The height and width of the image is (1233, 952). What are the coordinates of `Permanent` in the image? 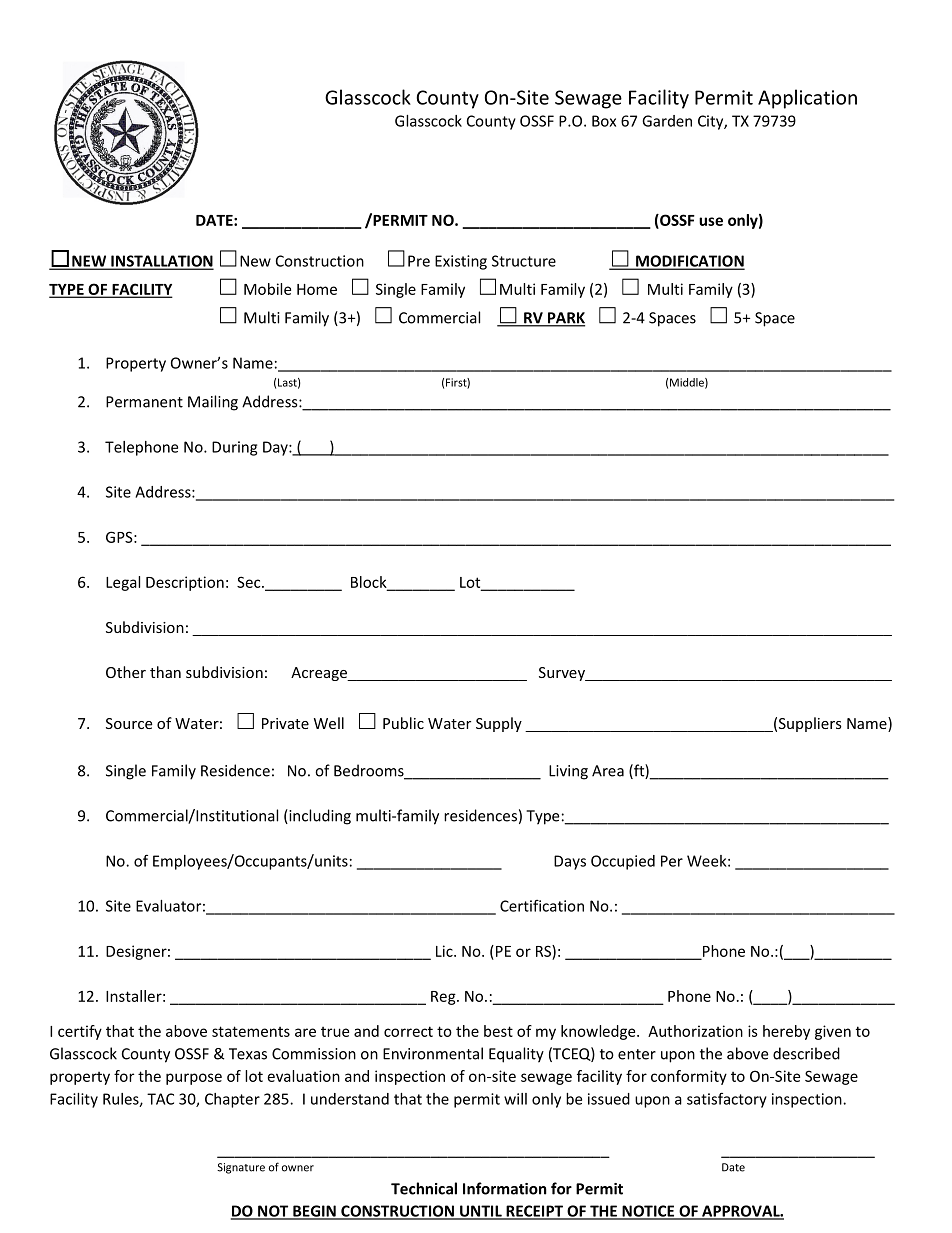 It's located at (144, 402).
